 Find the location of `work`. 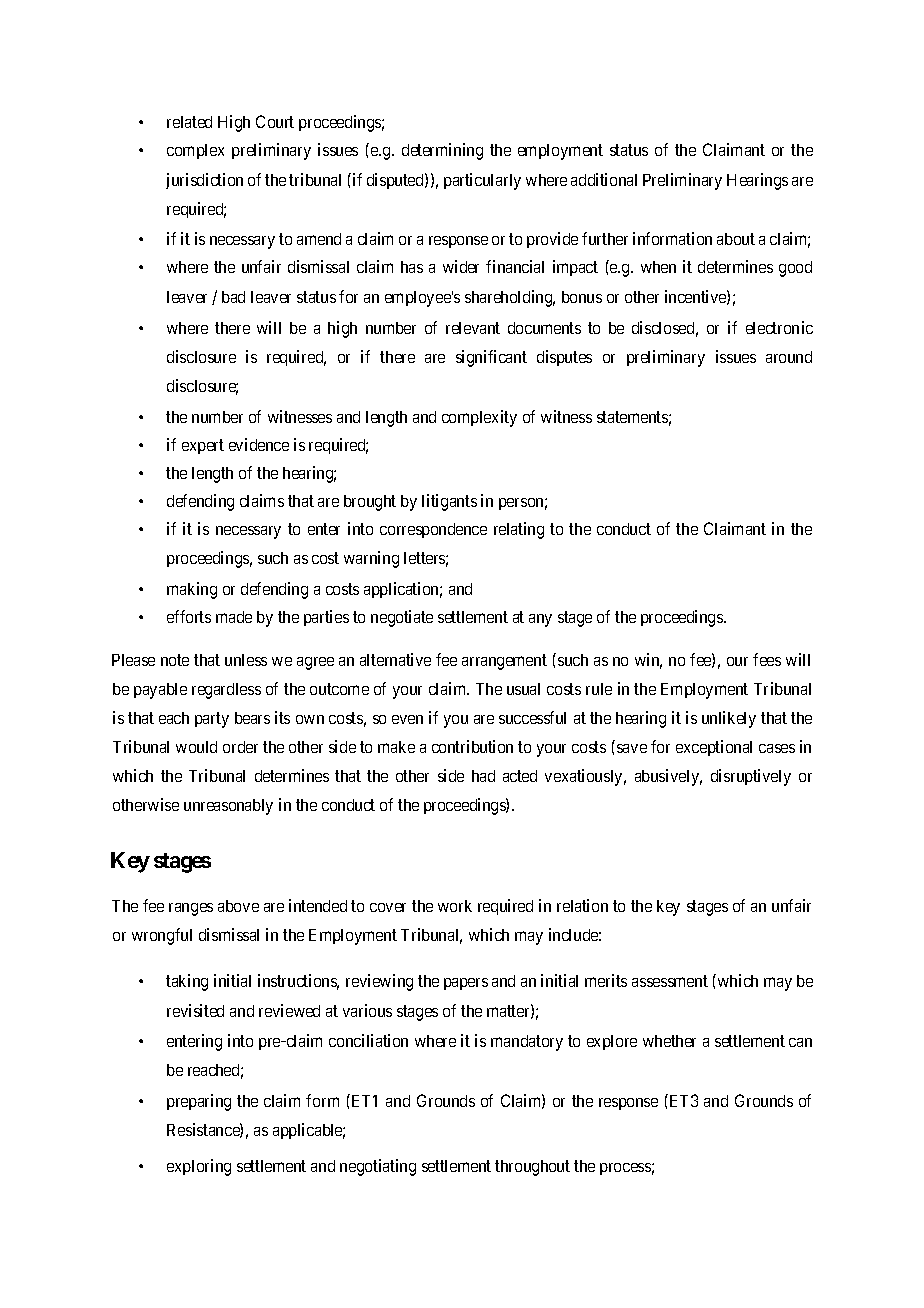

work is located at coordinates (455, 906).
